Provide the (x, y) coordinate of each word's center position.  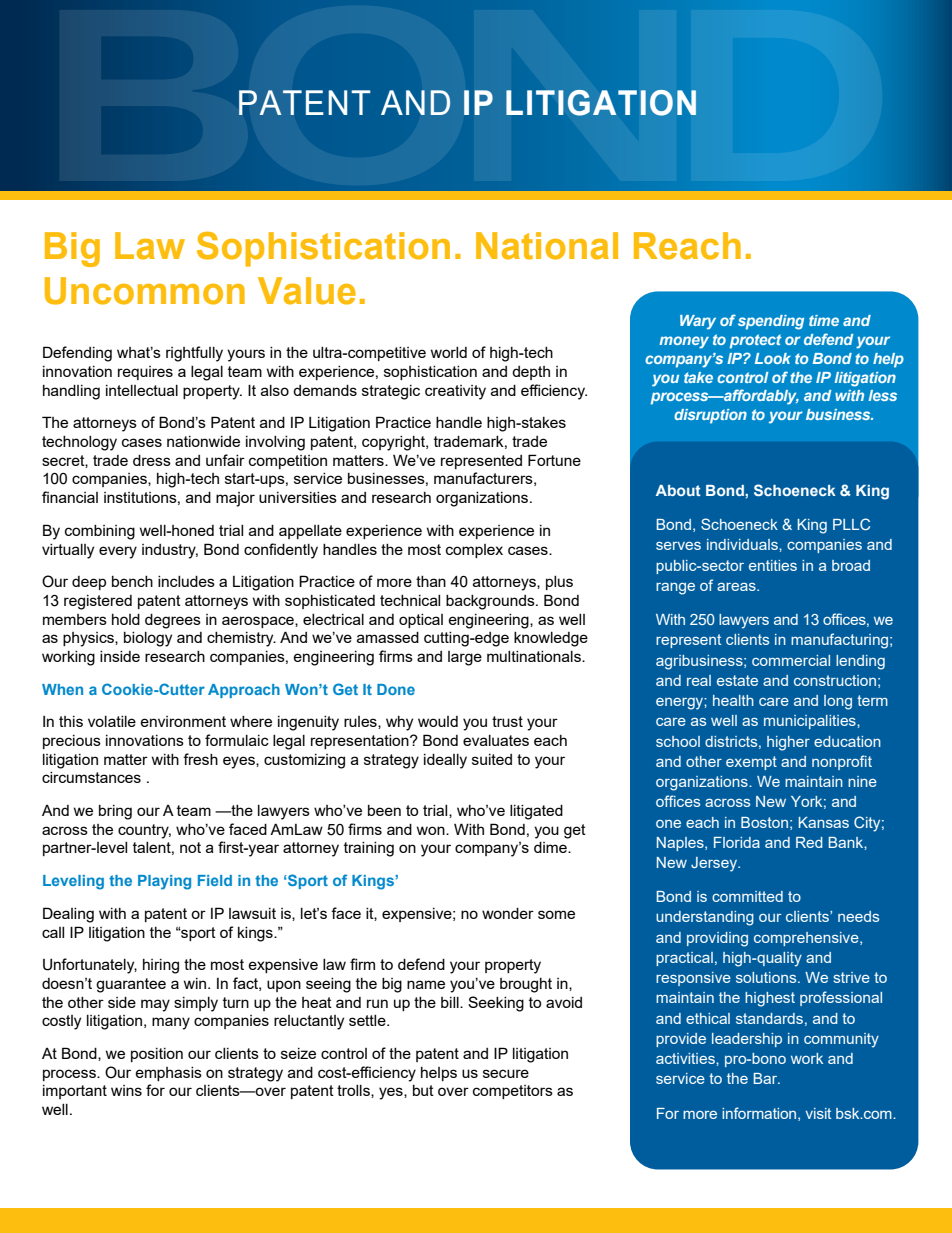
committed (747, 896)
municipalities (811, 722)
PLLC (851, 524)
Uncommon (145, 291)
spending (771, 322)
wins (126, 1090)
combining (100, 532)
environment (183, 721)
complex (474, 551)
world (449, 352)
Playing (164, 882)
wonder (508, 913)
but (423, 1090)
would (438, 721)
